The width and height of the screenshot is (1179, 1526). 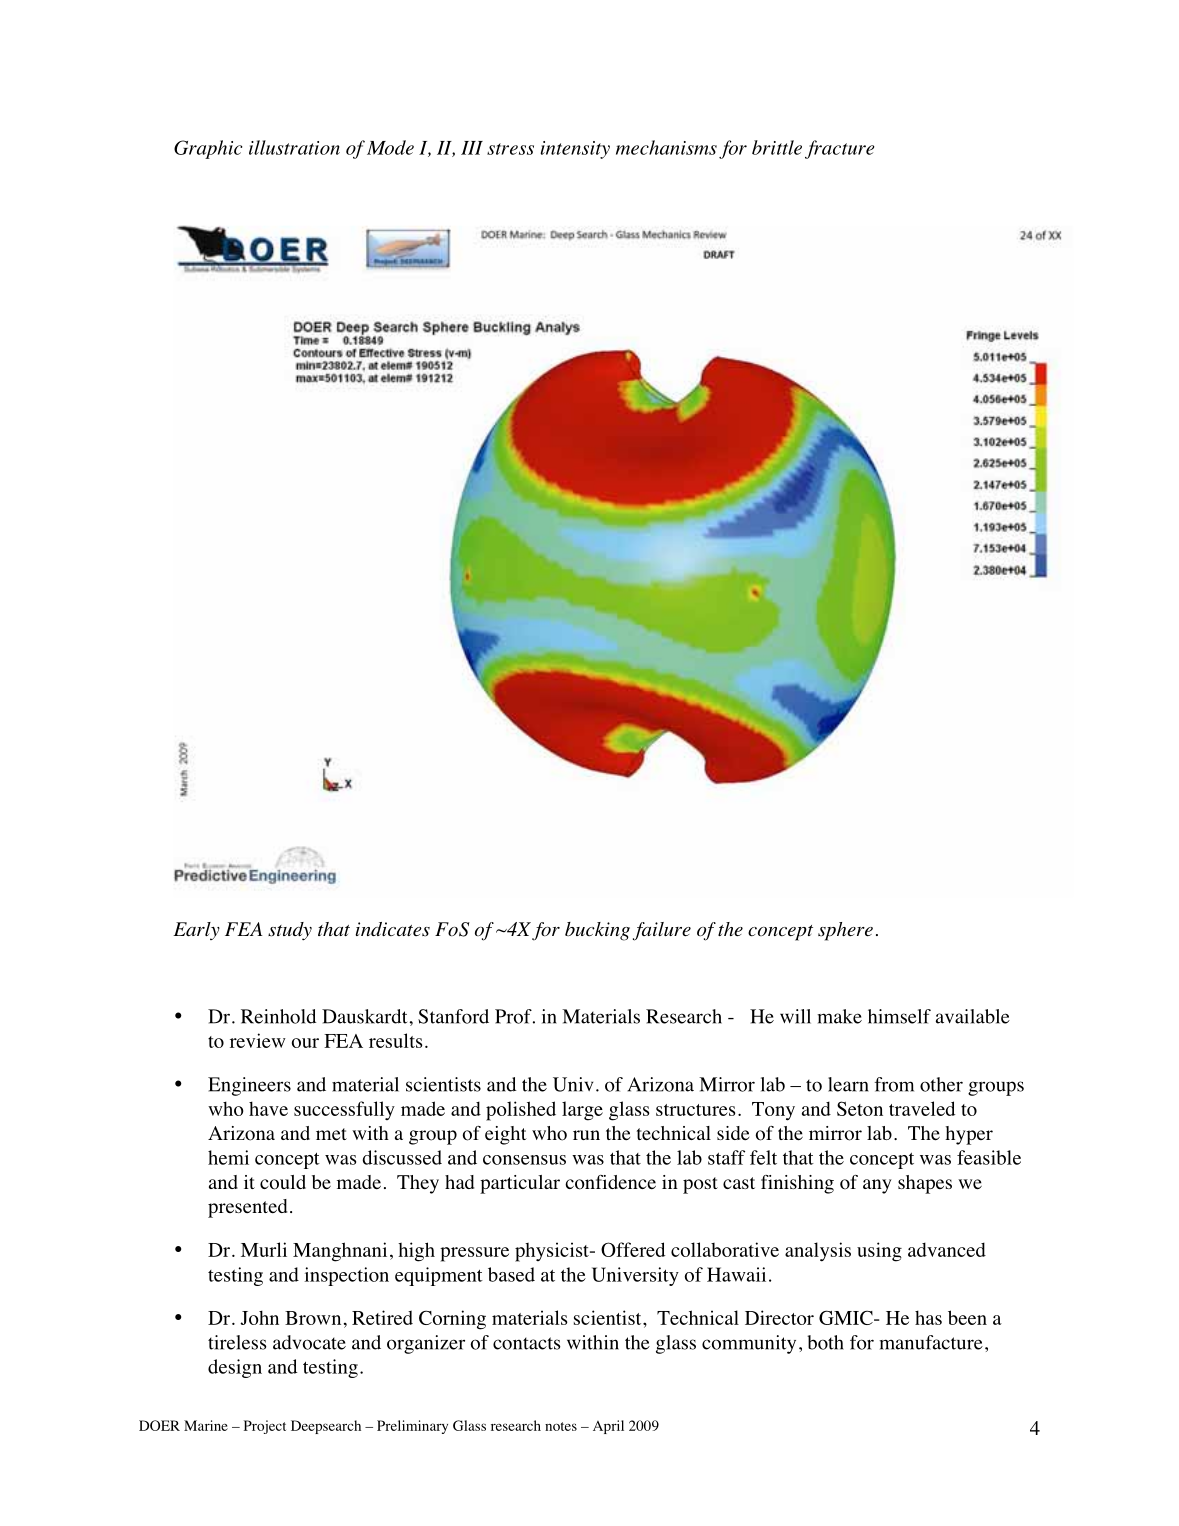 What do you see at coordinates (931, 1342) in the screenshot?
I see `manufacture` at bounding box center [931, 1342].
